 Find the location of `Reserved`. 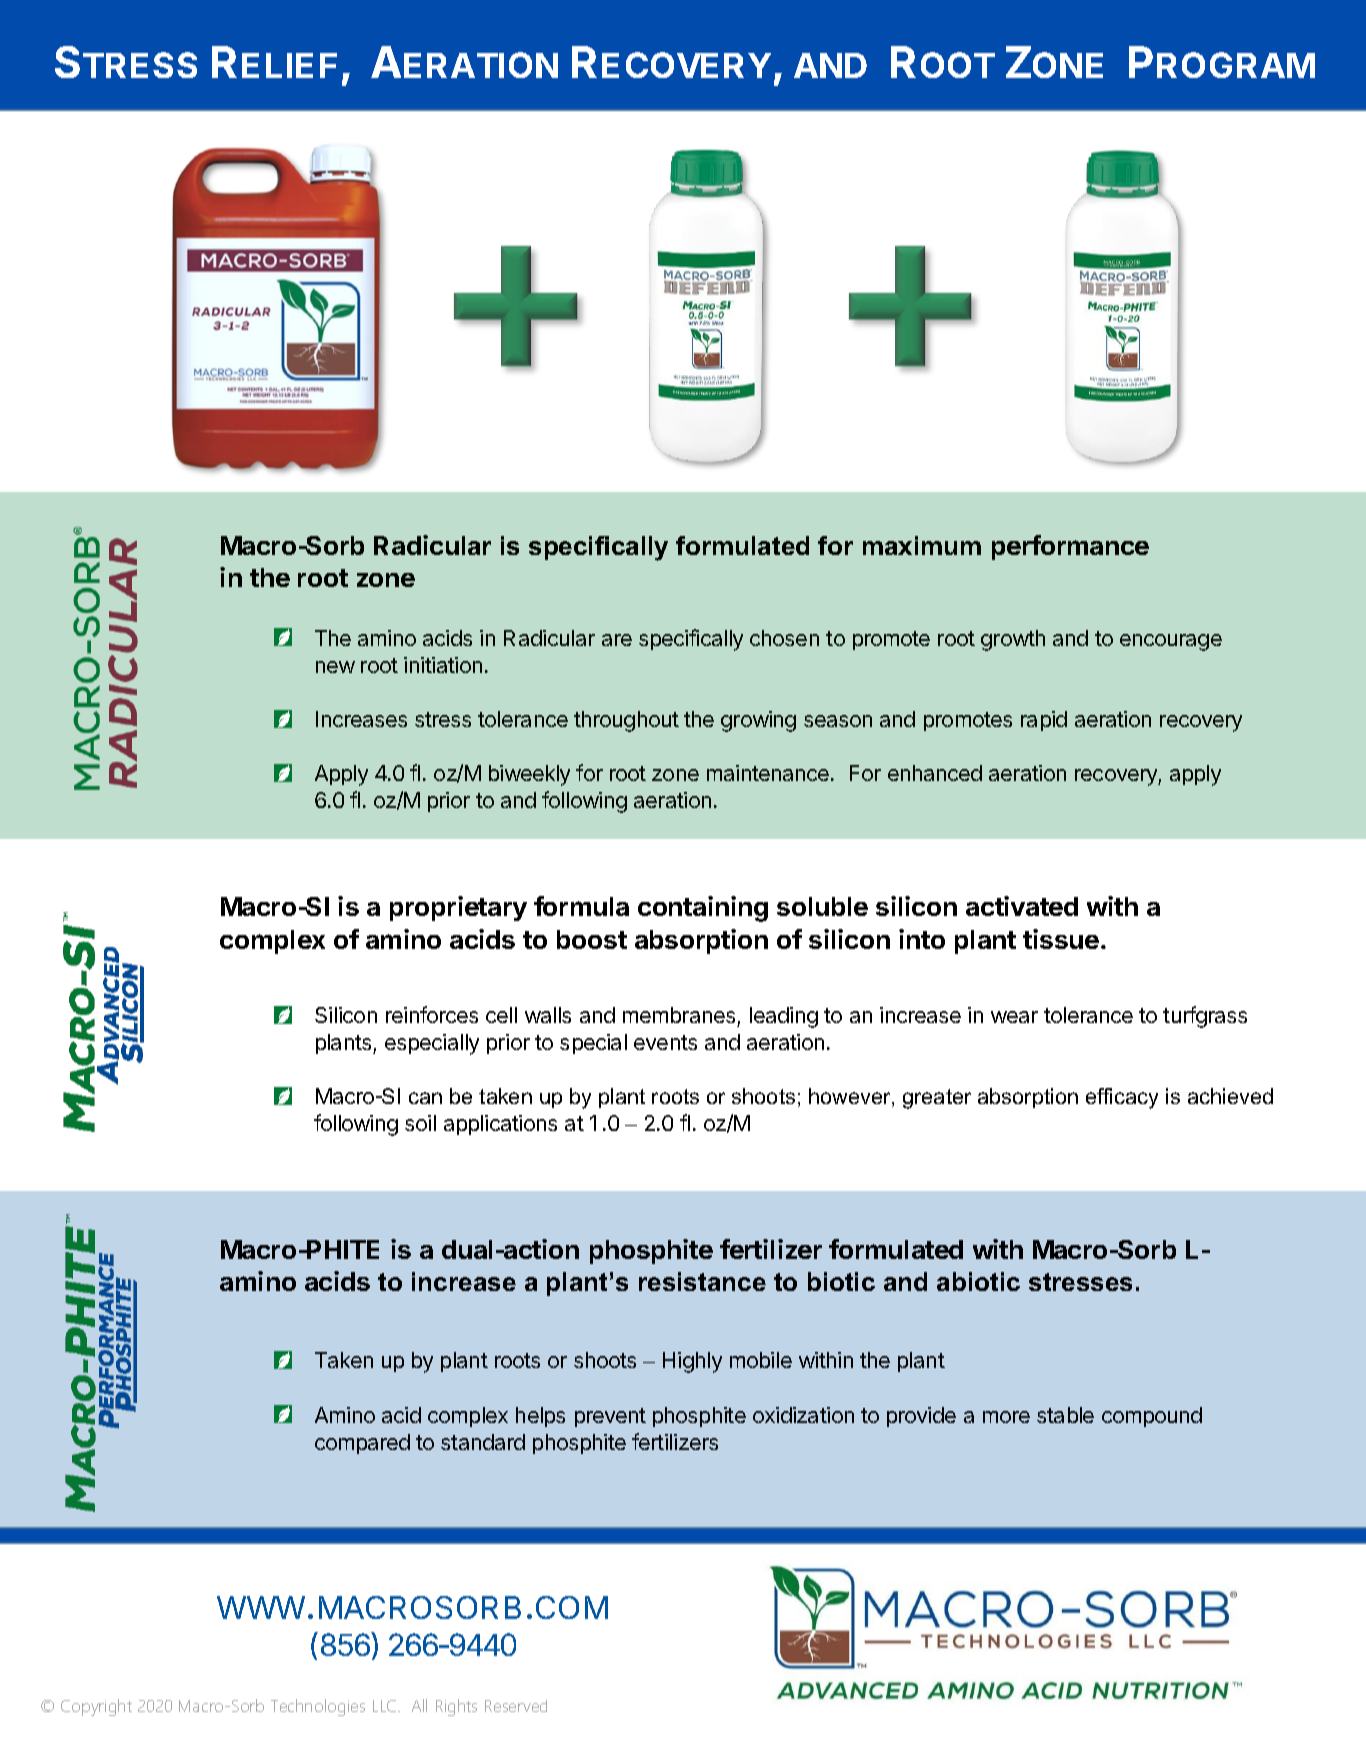

Reserved is located at coordinates (516, 1706).
